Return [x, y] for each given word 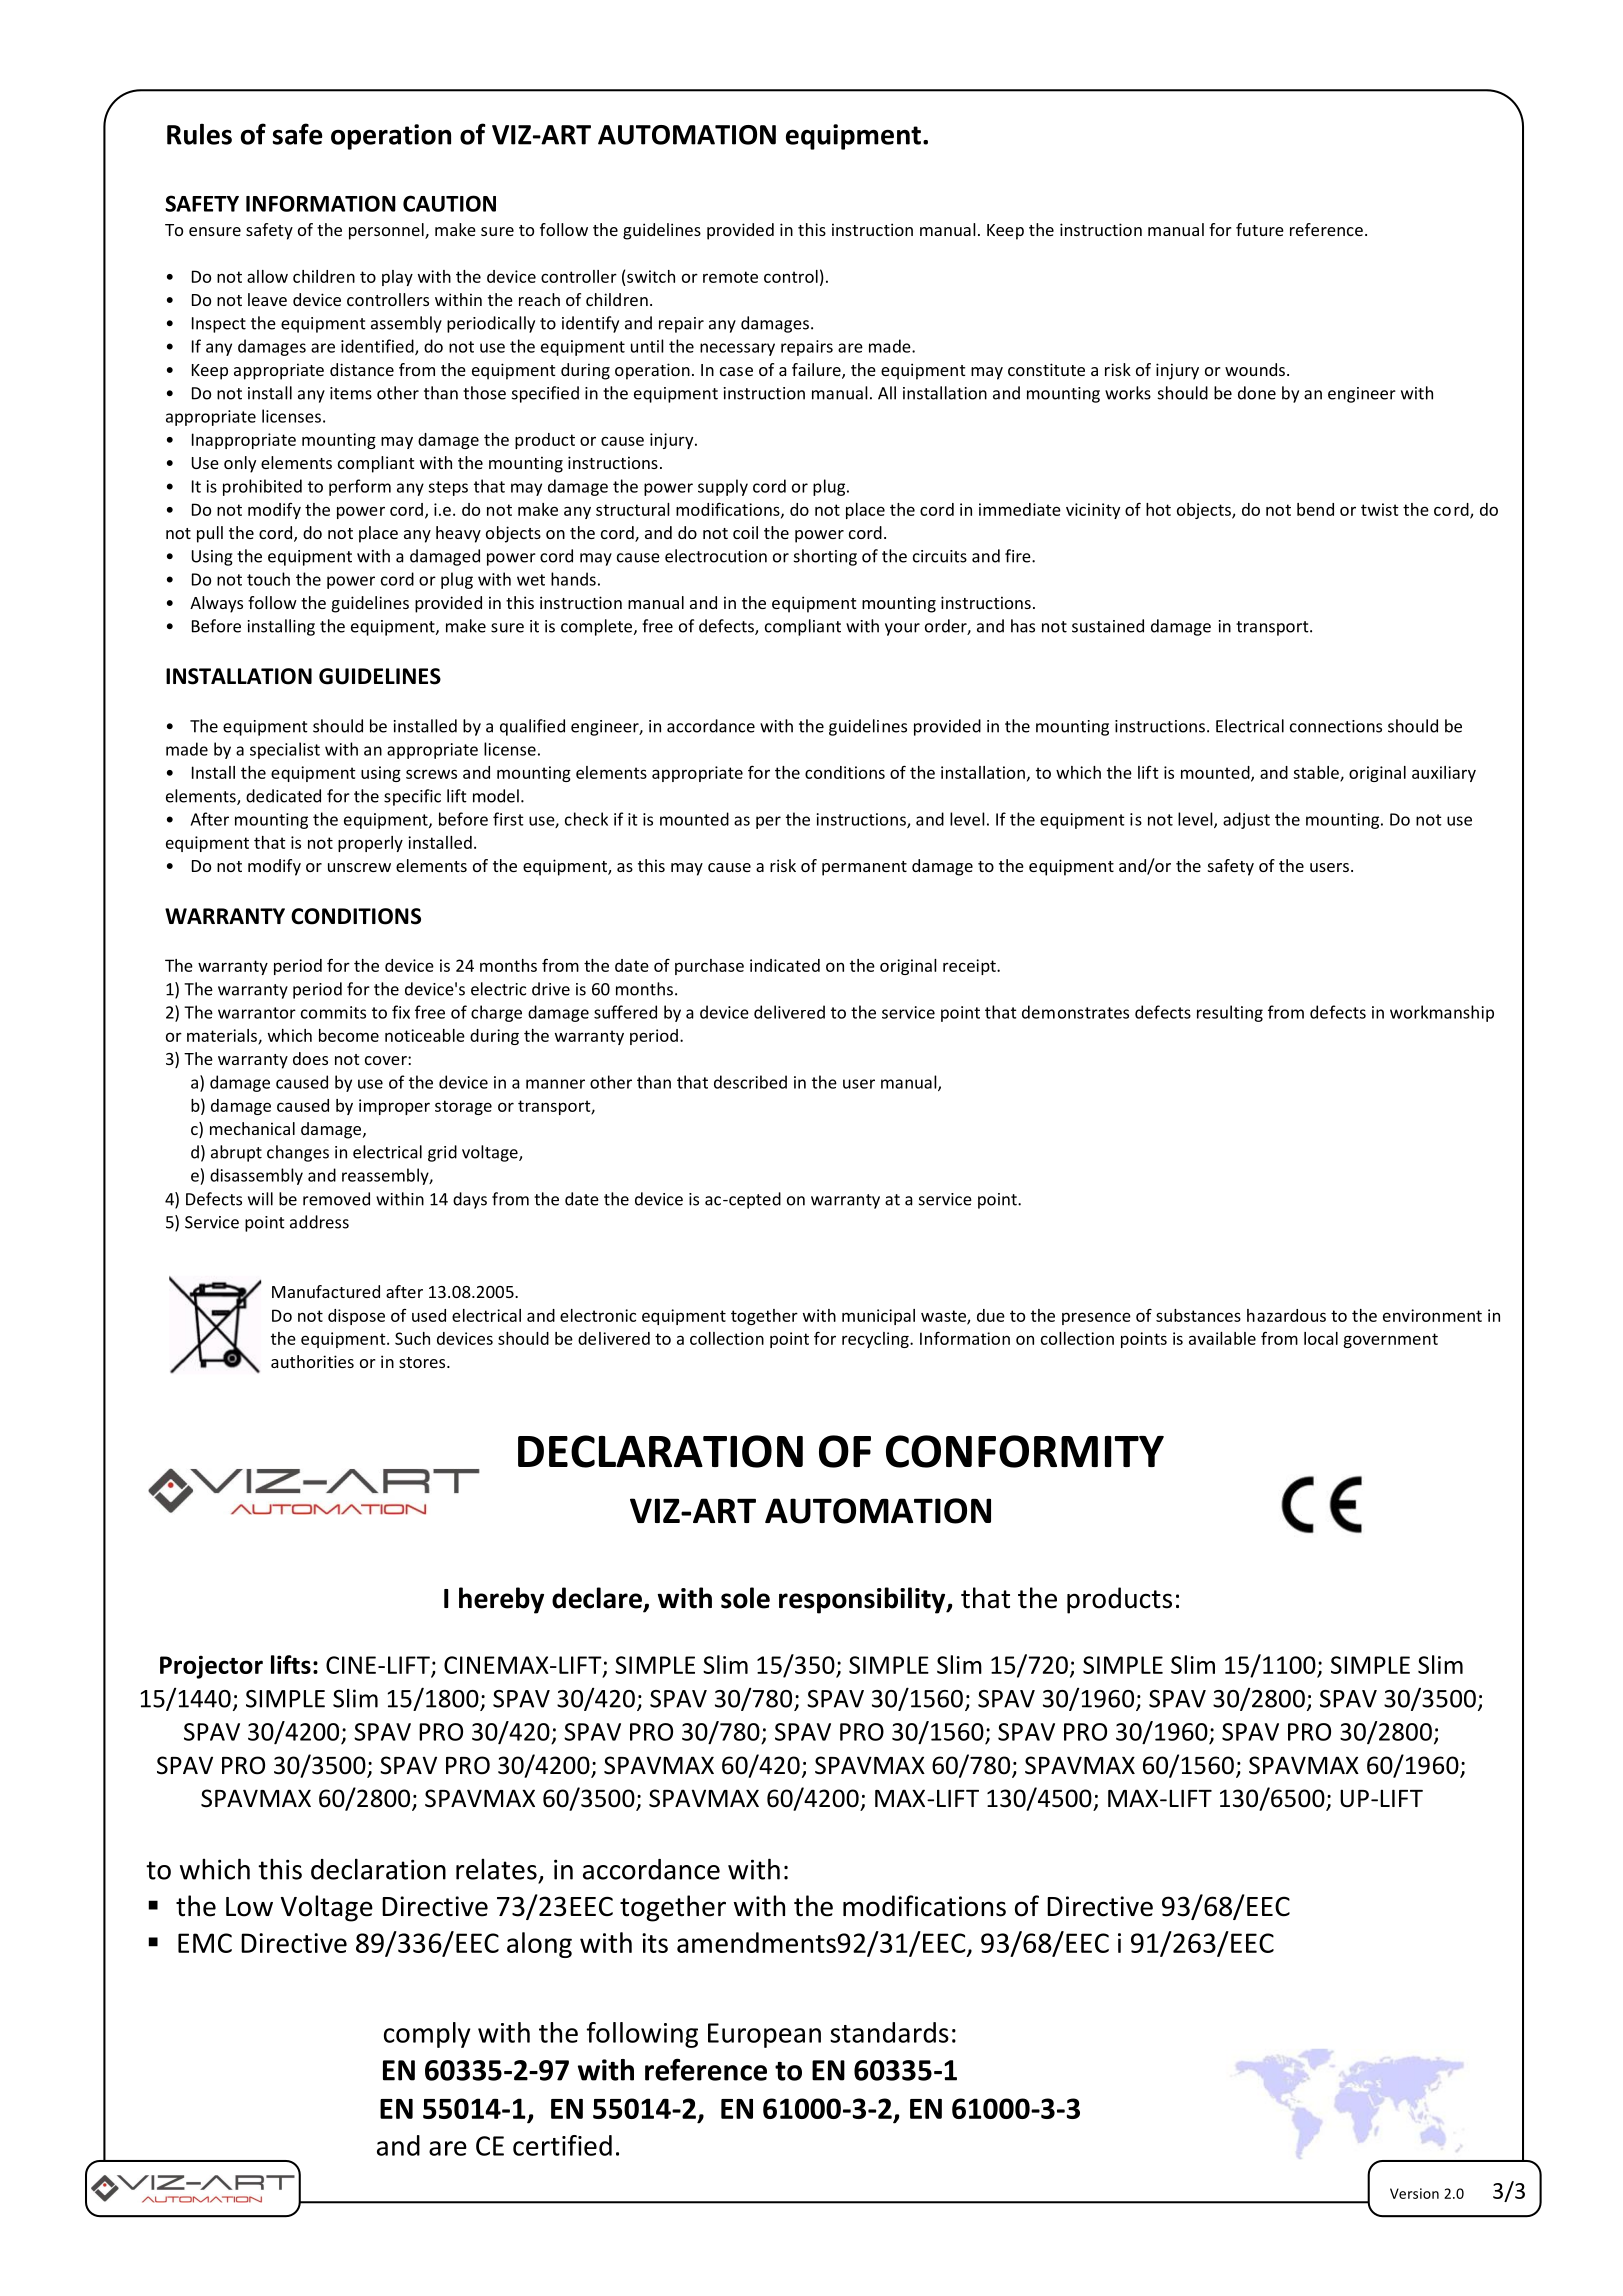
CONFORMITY [1025, 1451]
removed [336, 1199]
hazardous [1286, 1315]
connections [1336, 726]
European [764, 2035]
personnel [387, 231]
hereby [501, 1600]
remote [730, 277]
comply [427, 2035]
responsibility [863, 1600]
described [750, 1082]
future [1260, 229]
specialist [285, 750]
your [902, 629]
